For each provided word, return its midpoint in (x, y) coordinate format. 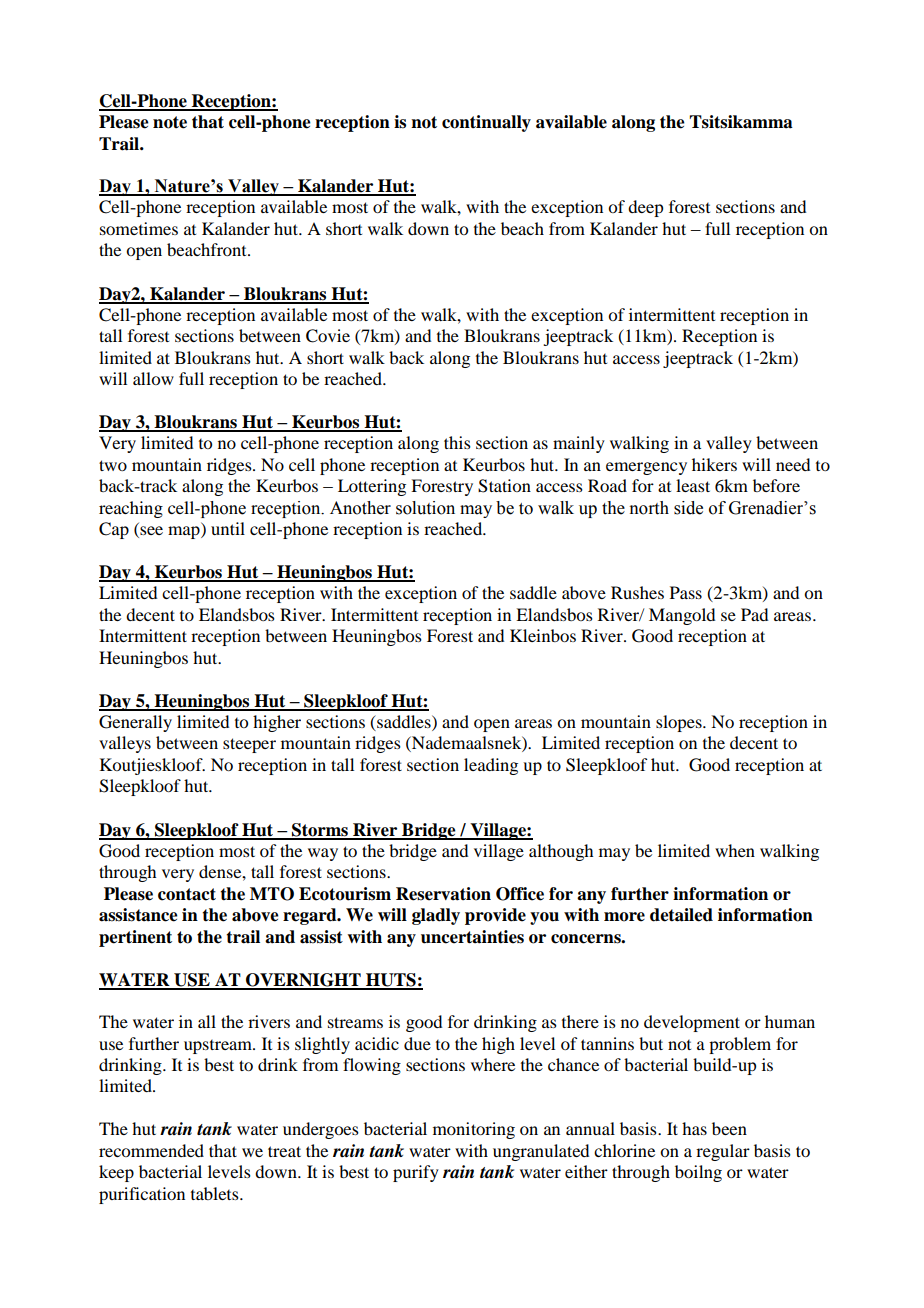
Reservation (443, 894)
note (170, 122)
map (185, 532)
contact (187, 894)
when (735, 850)
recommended (151, 1150)
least (693, 485)
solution (425, 508)
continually (486, 123)
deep (645, 208)
